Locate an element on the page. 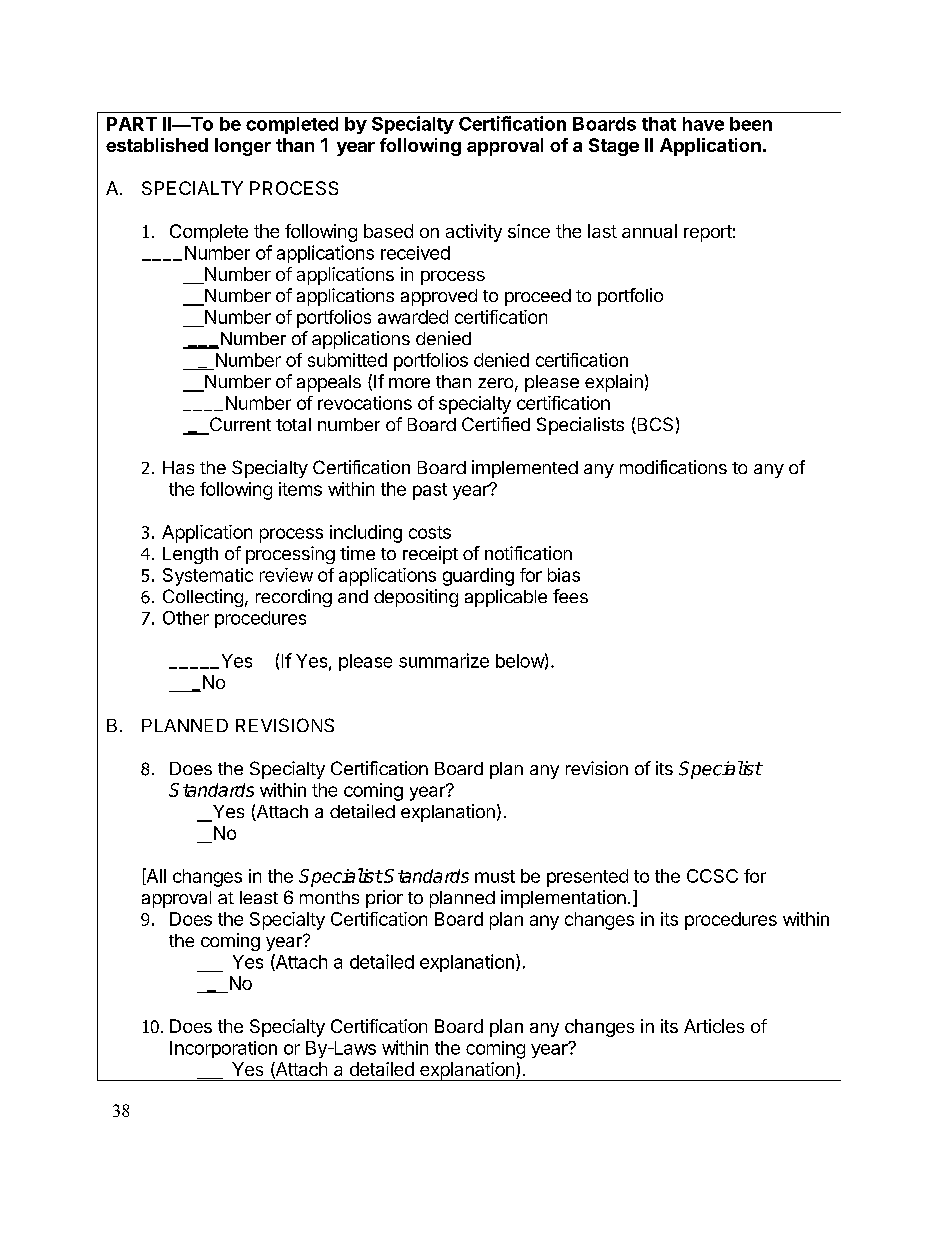 This image has width=952, height=1233. more is located at coordinates (409, 383).
